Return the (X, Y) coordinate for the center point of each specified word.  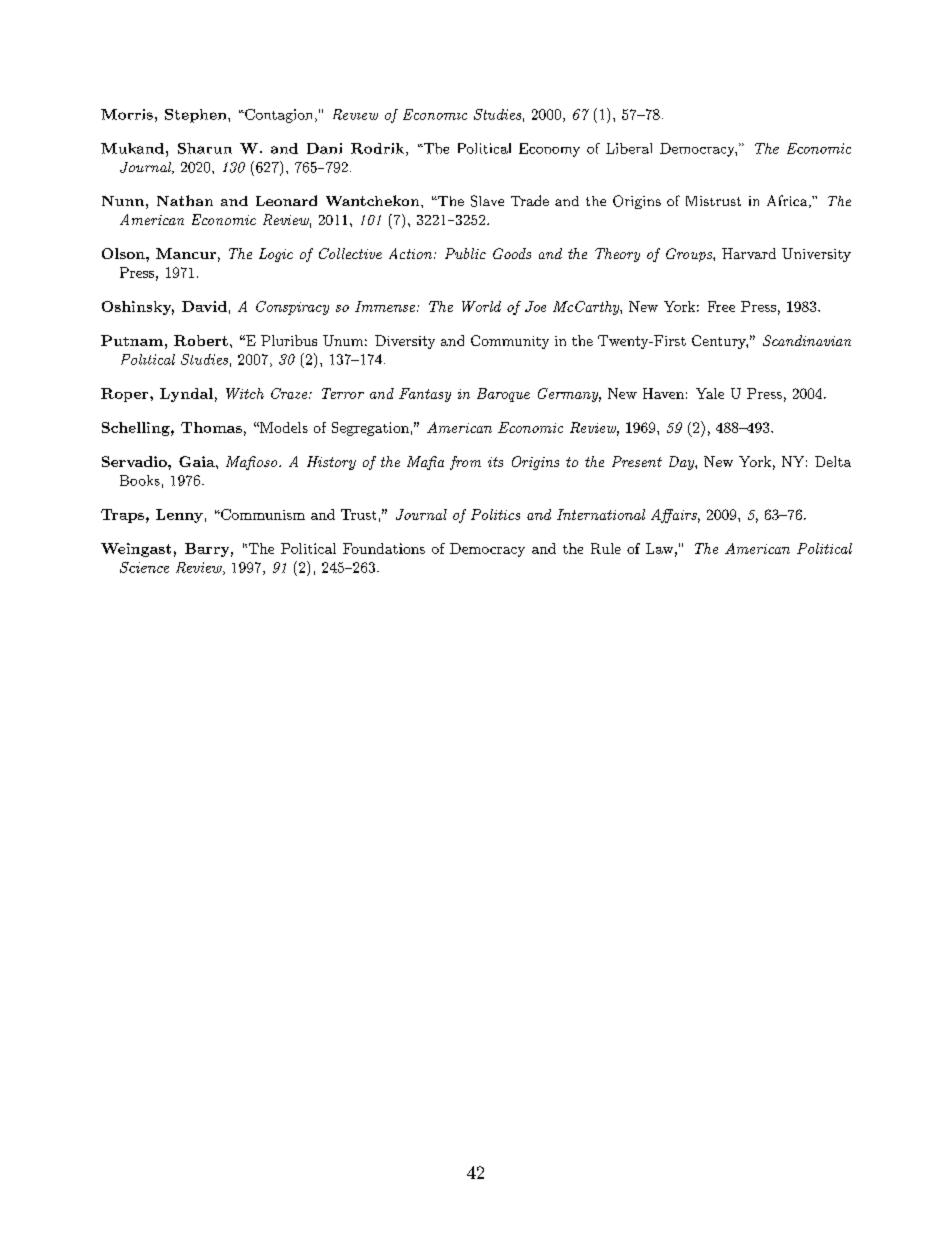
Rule (606, 548)
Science (144, 567)
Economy (549, 150)
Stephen (197, 116)
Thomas (211, 427)
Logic (276, 255)
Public (465, 253)
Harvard (749, 253)
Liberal (629, 148)
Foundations (384, 548)
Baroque (503, 395)
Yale (710, 393)
